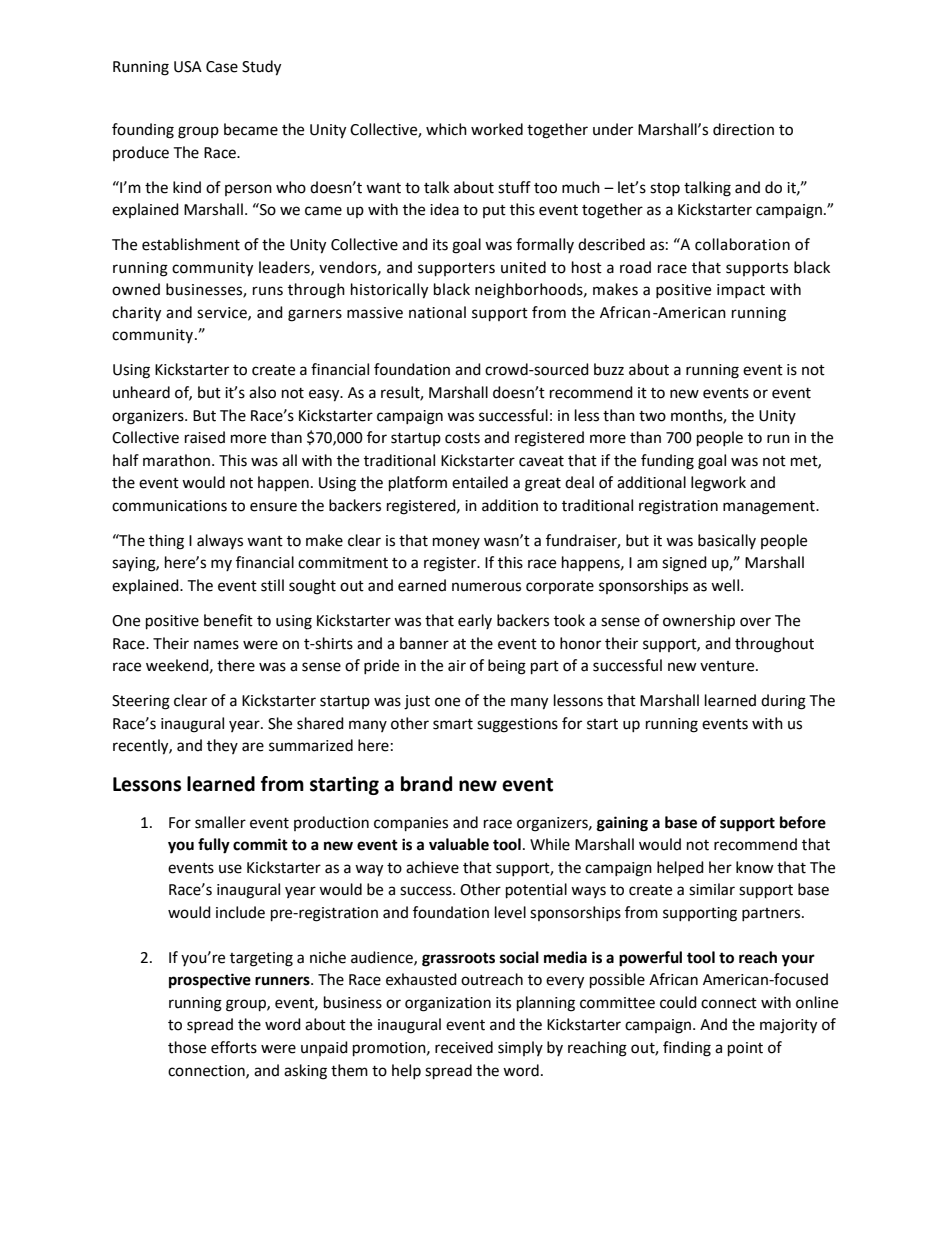 This screenshot has height=1233, width=952. What do you see at coordinates (718, 484) in the screenshot?
I see `legwork` at bounding box center [718, 484].
